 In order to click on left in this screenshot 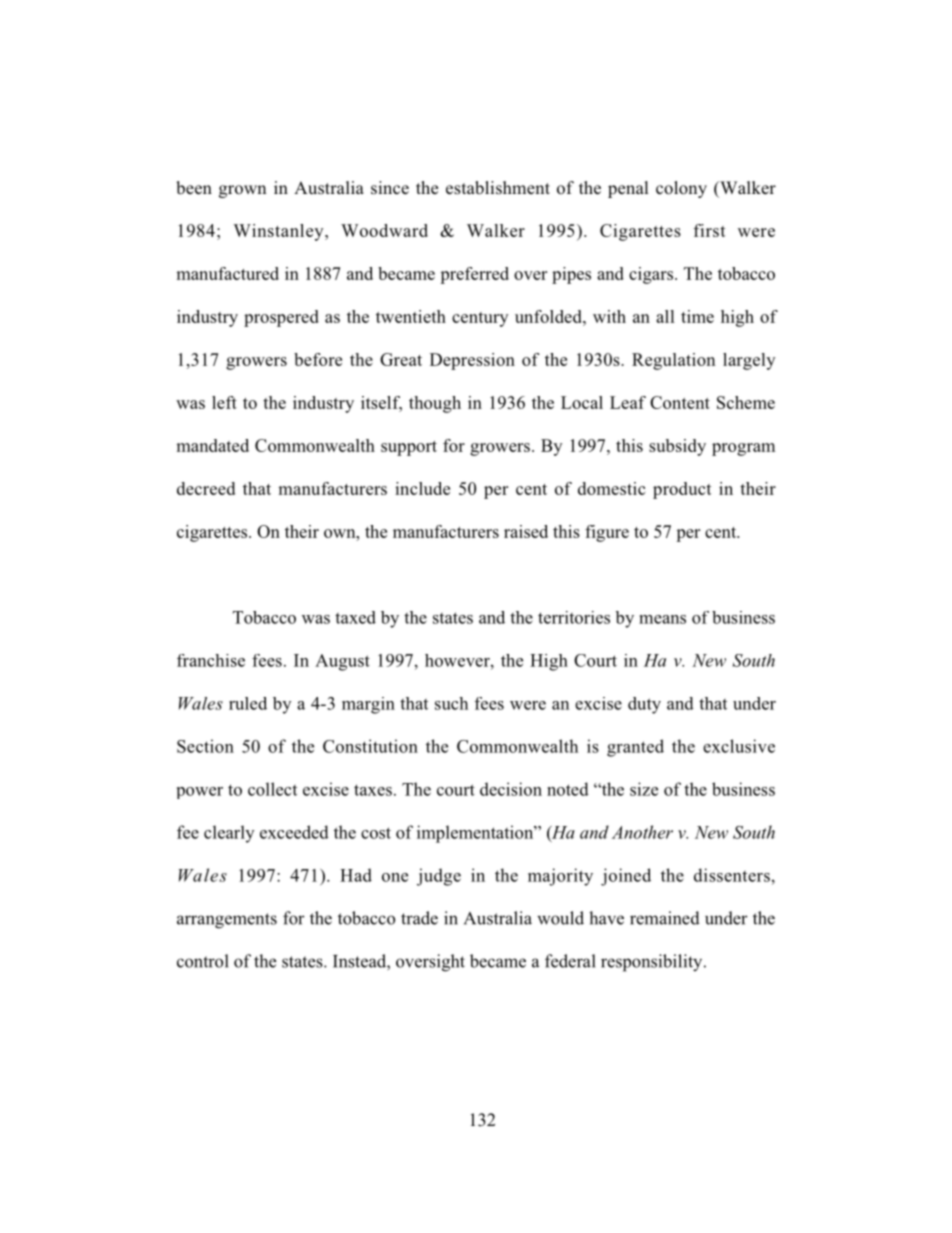, I will do `click(224, 402)`.
